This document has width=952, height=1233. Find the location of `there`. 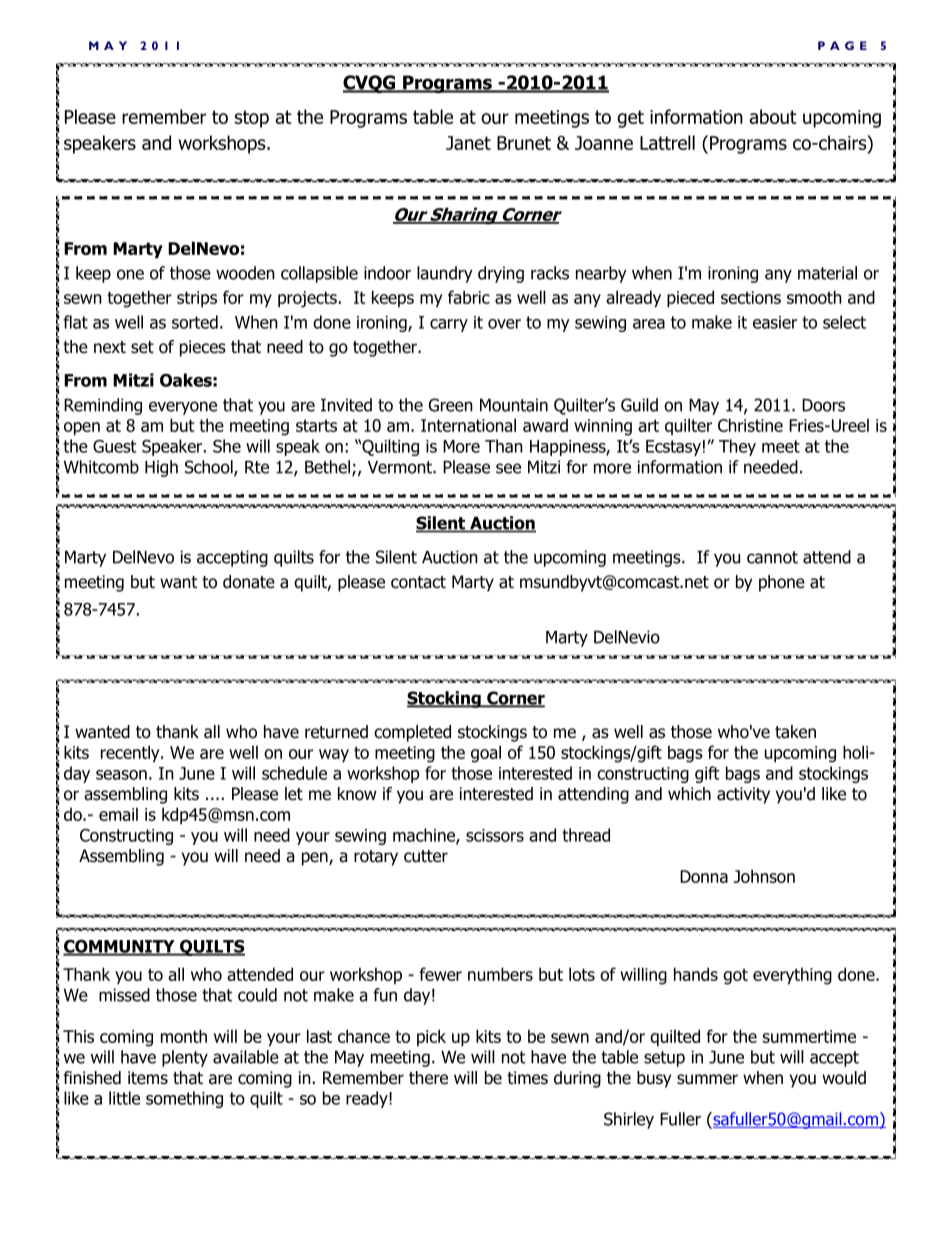

there is located at coordinates (428, 1078).
